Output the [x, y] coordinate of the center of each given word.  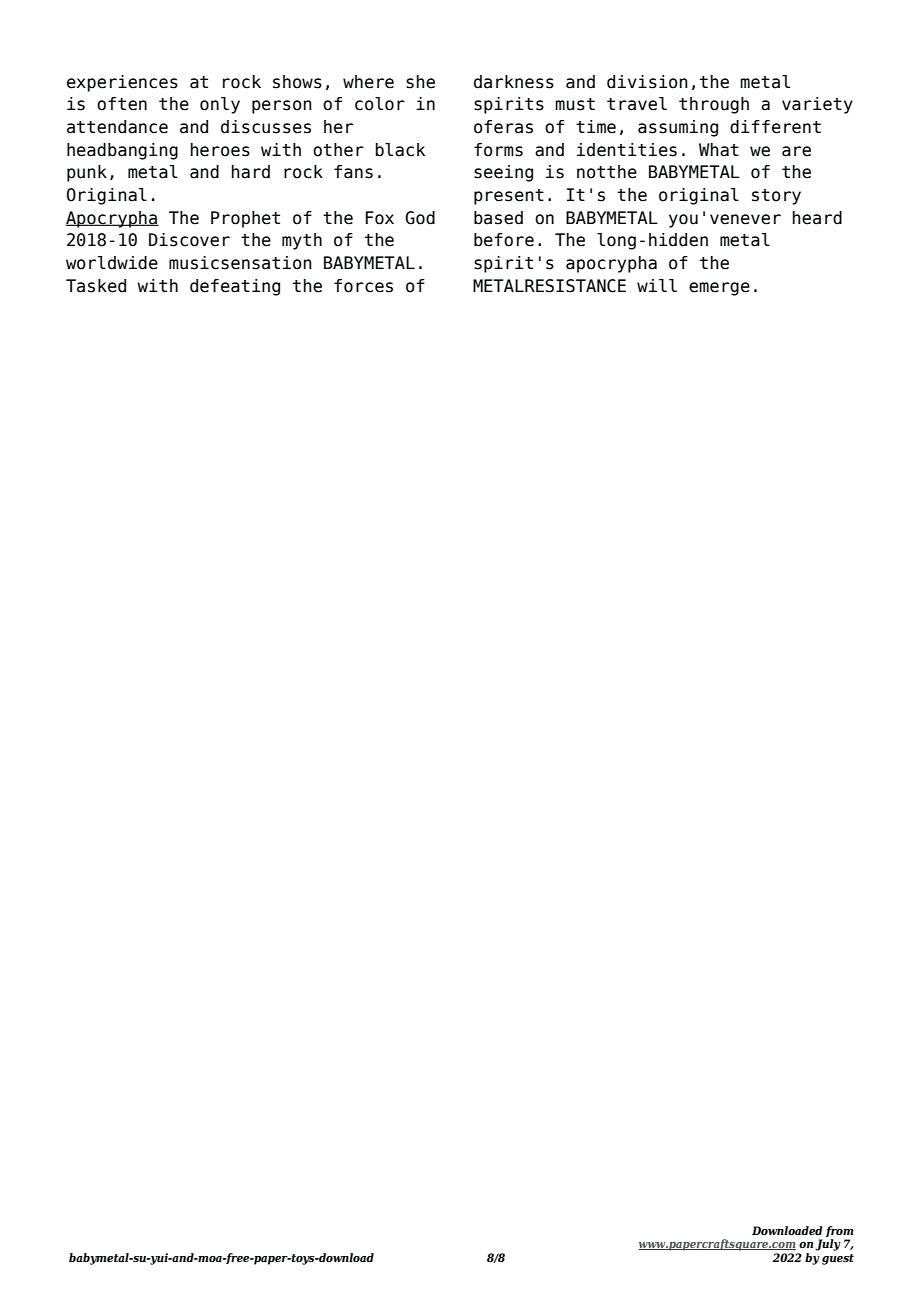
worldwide [112, 263]
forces [363, 286]
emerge [719, 289]
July [828, 1245]
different [775, 127]
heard [817, 218]
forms [498, 150]
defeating [235, 287]
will [657, 285]
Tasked [96, 286]
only [220, 105]
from [839, 1231]
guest [838, 1259]
